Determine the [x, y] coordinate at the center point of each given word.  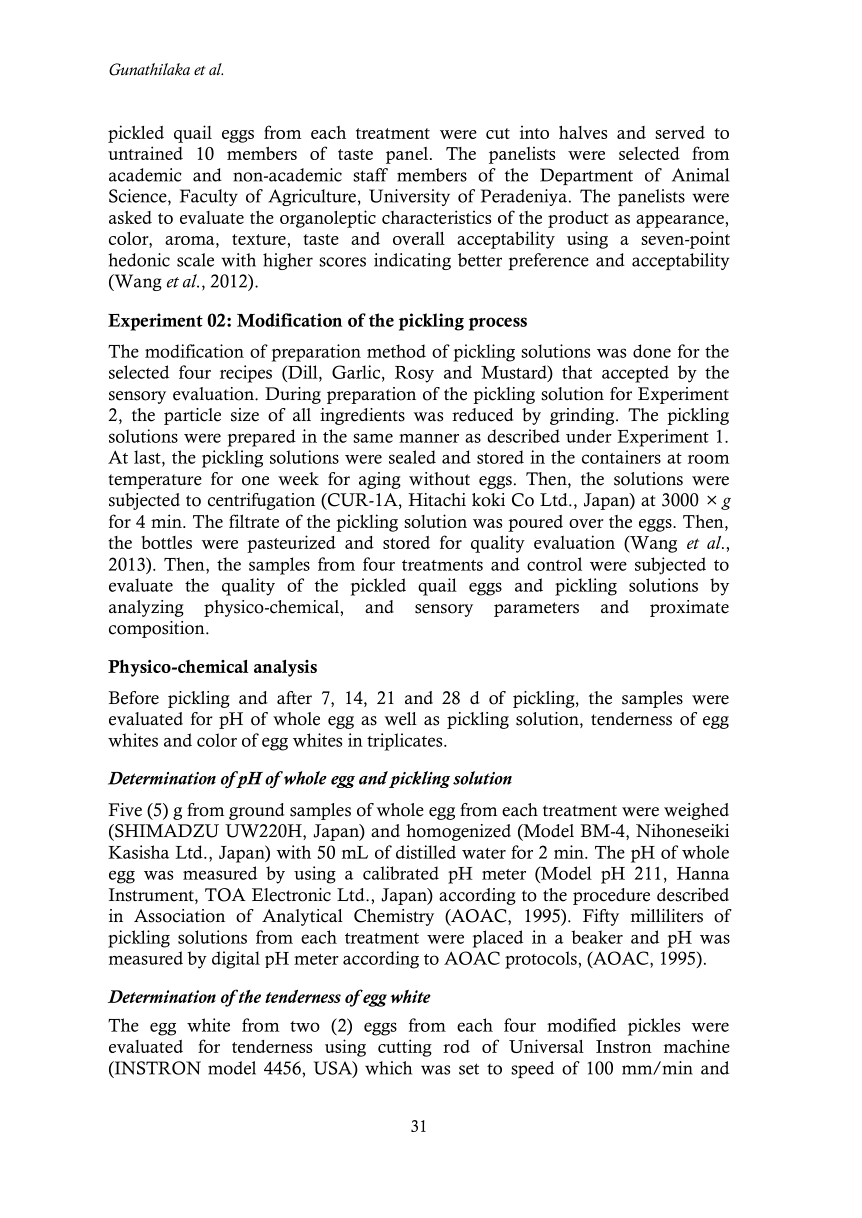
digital [236, 960]
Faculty [209, 197]
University [409, 197]
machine [696, 1046]
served [680, 132]
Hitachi [437, 500]
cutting [405, 1048]
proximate [689, 608]
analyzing [146, 608]
